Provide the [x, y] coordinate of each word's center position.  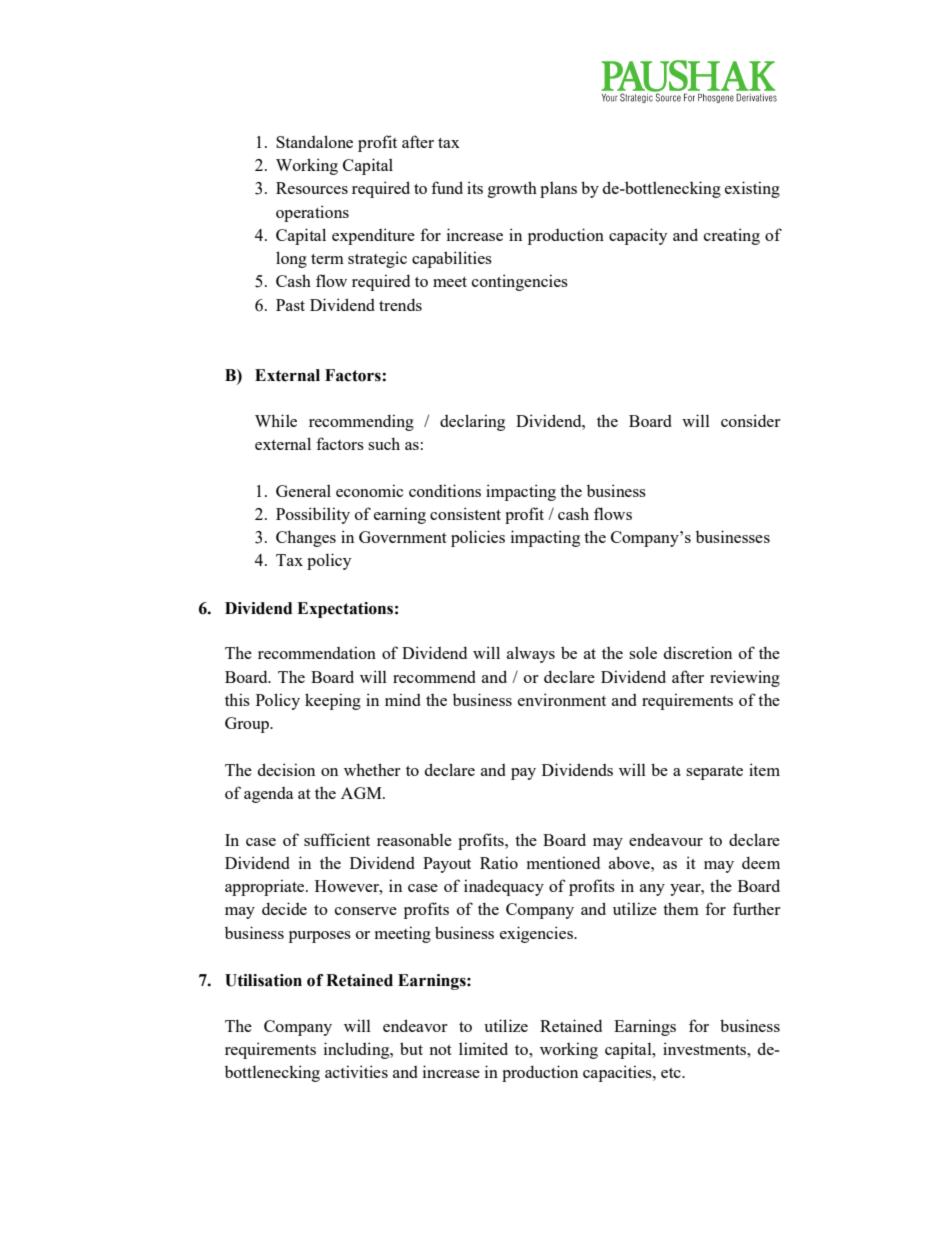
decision [286, 769]
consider [751, 420]
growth [512, 189]
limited [483, 1048]
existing [752, 189]
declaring [472, 422]
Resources [312, 188]
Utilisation [263, 980]
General [303, 490]
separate [714, 773]
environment [562, 699]
